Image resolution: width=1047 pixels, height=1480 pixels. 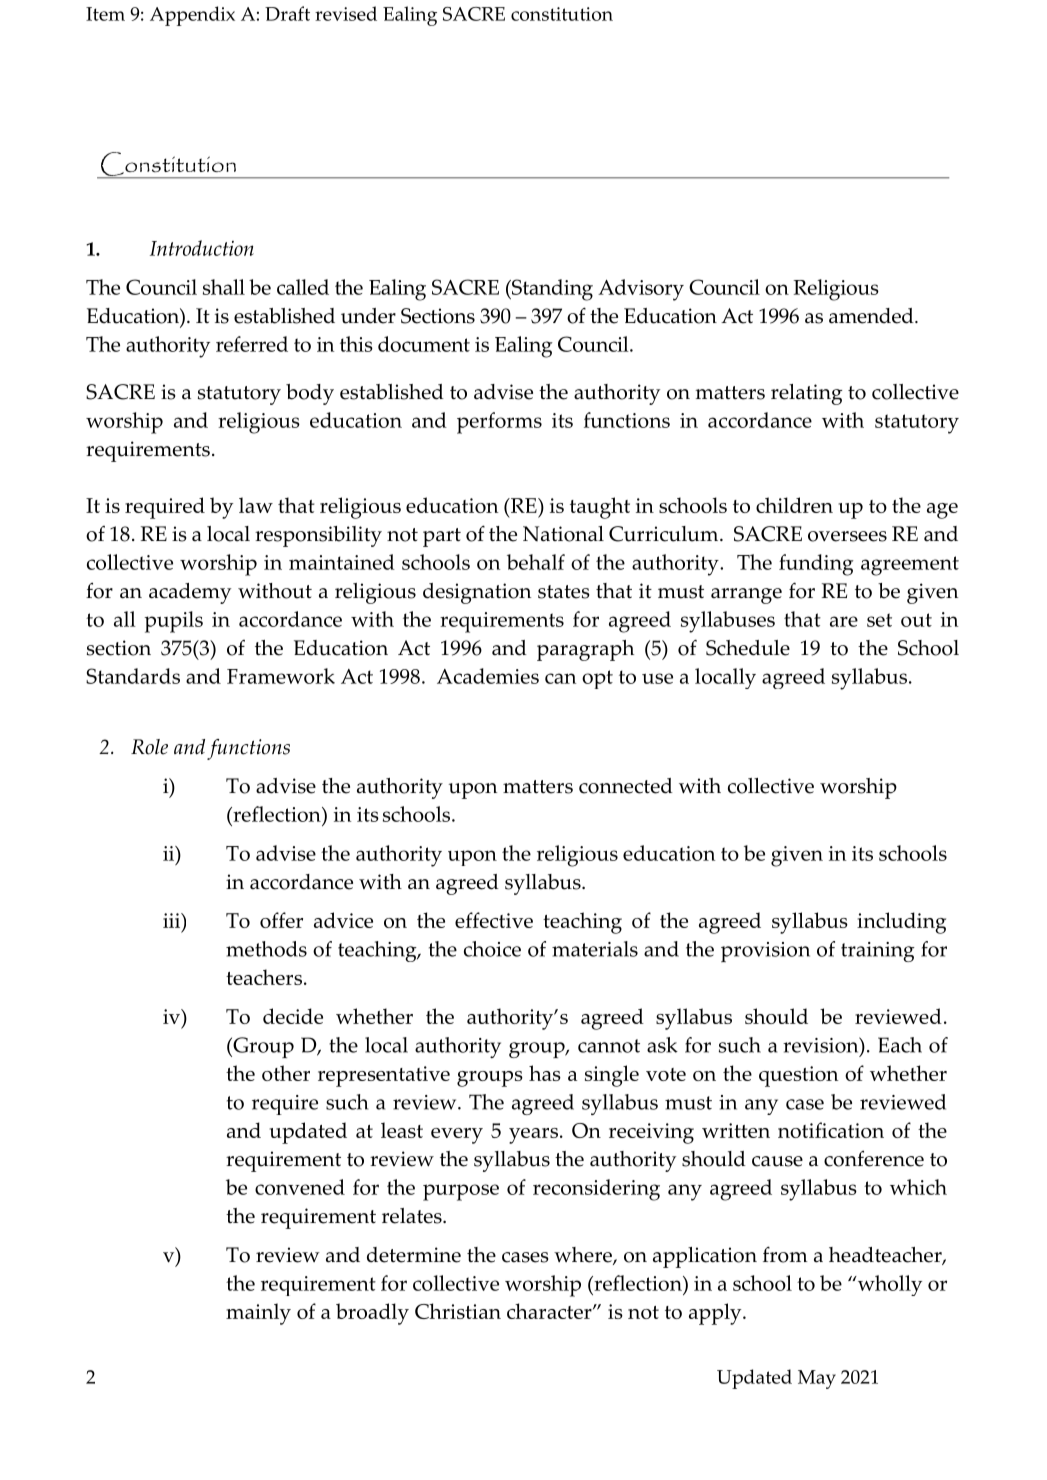 What do you see at coordinates (281, 920) in the image?
I see `offer` at bounding box center [281, 920].
